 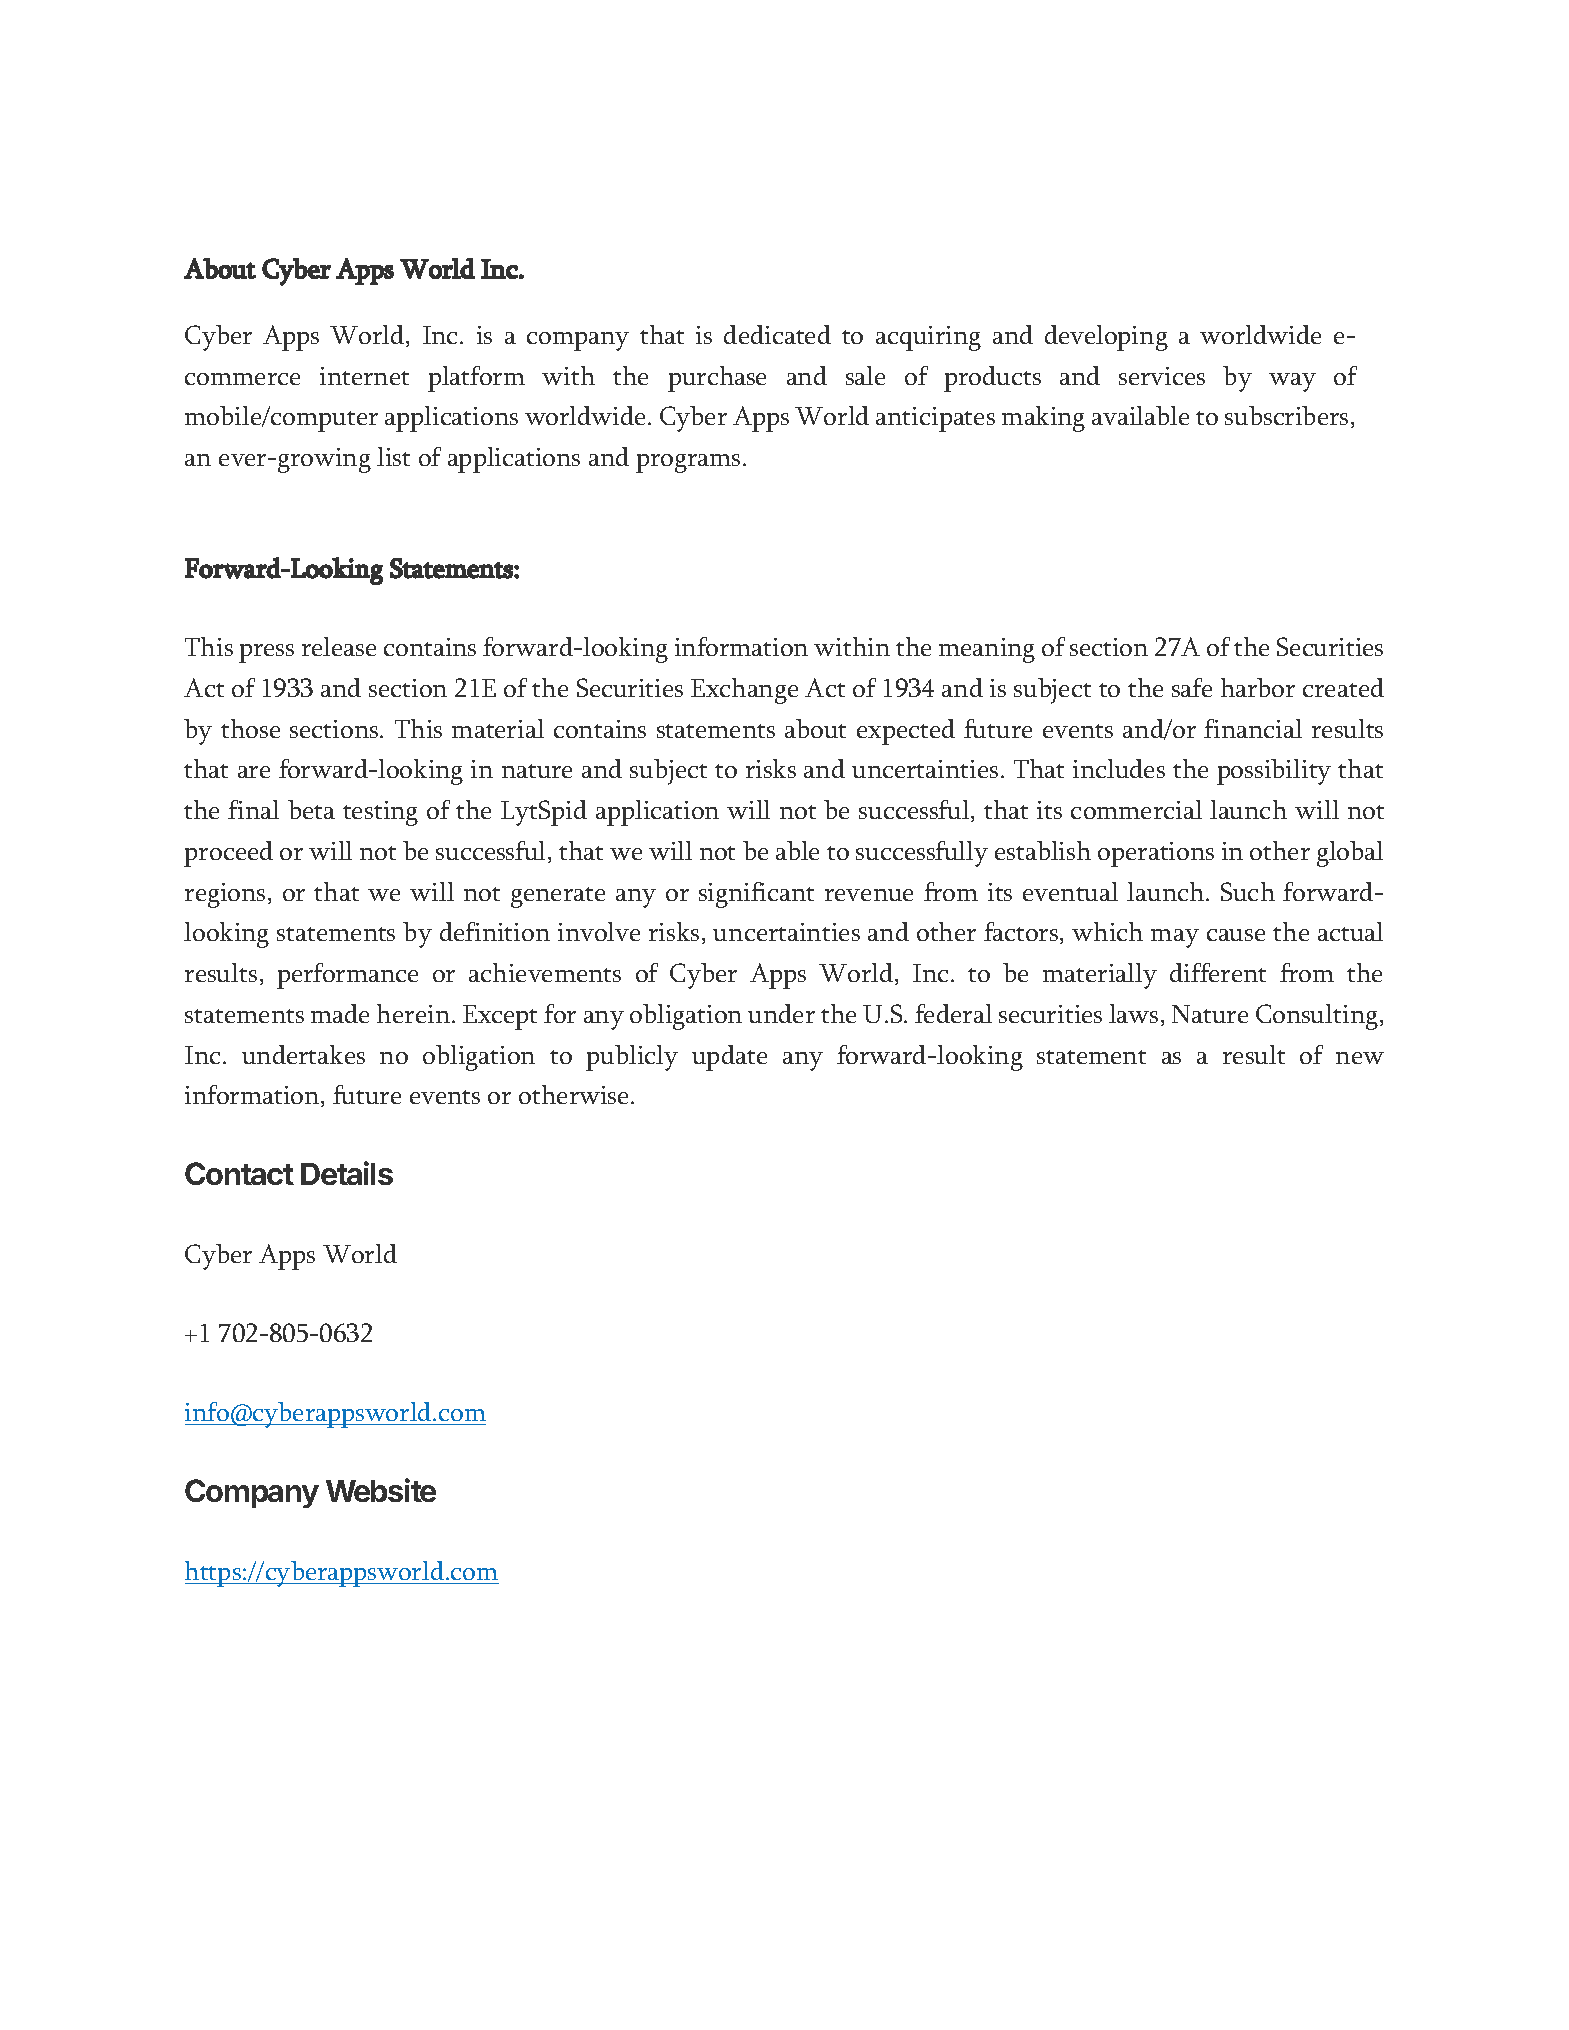 I want to click on Website, so click(x=381, y=1490).
